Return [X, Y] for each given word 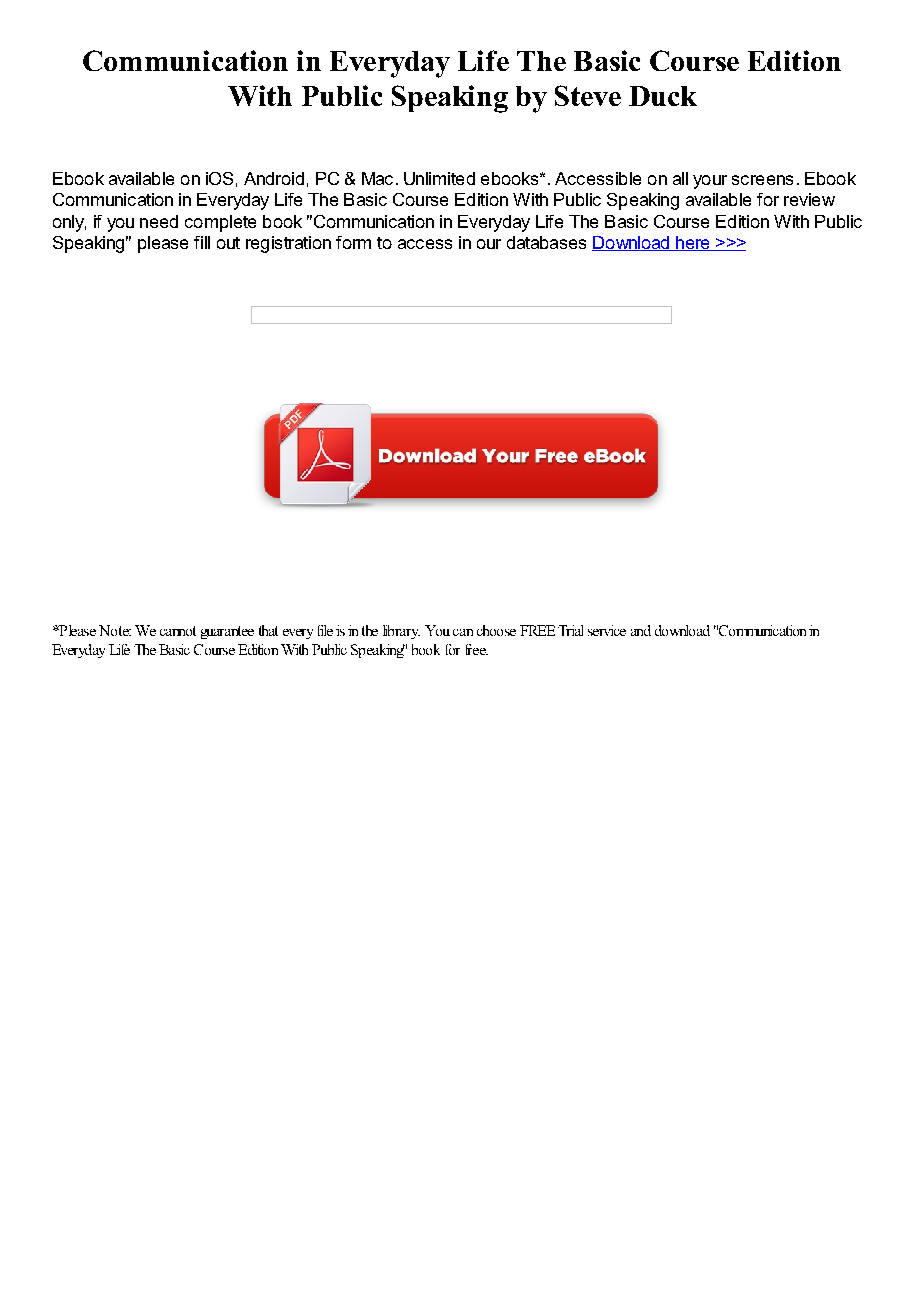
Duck [663, 96]
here [693, 243]
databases [546, 242]
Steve [588, 95]
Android [274, 178]
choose [496, 630]
